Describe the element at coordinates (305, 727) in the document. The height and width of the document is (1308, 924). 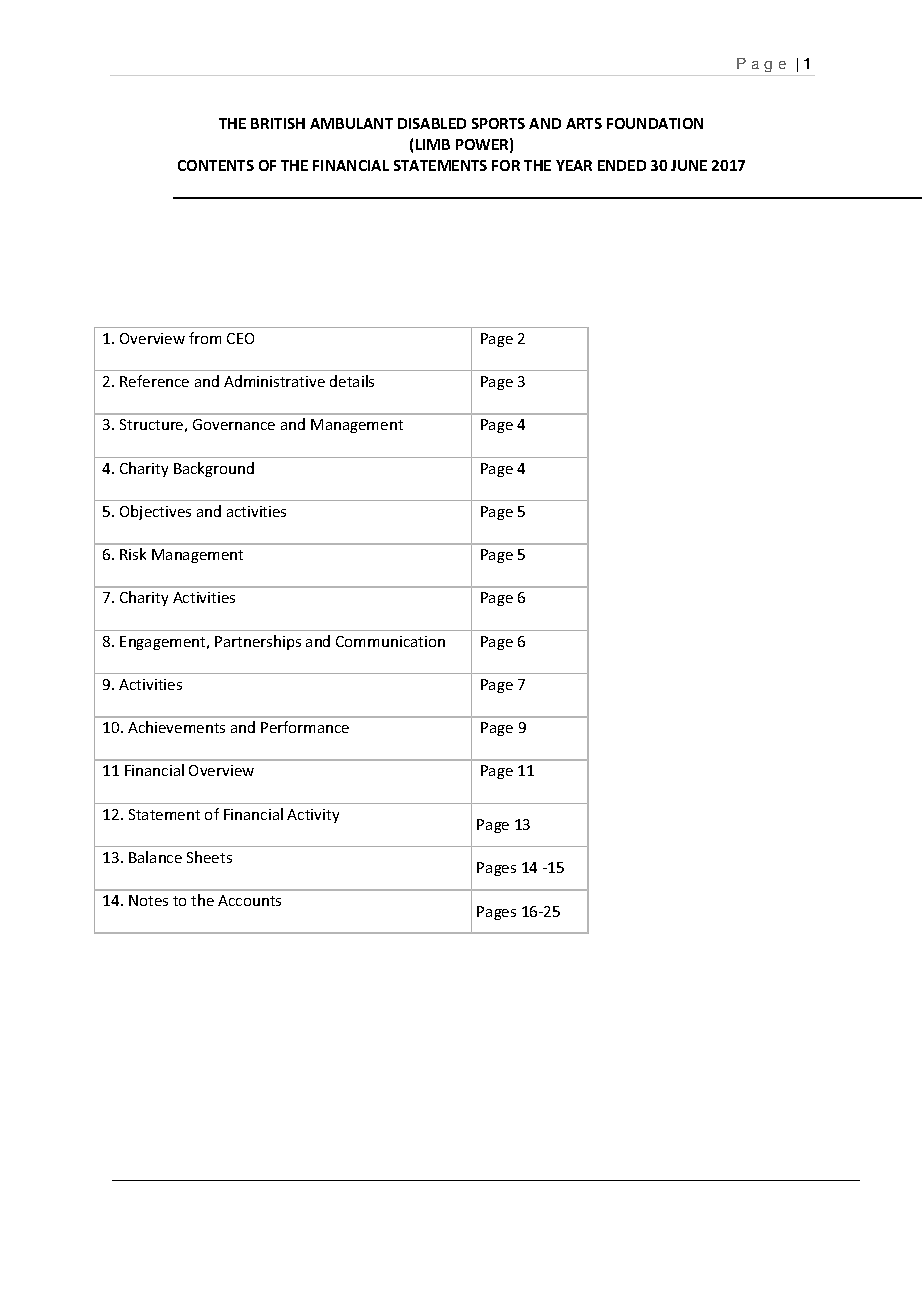
I see `Performance` at that location.
